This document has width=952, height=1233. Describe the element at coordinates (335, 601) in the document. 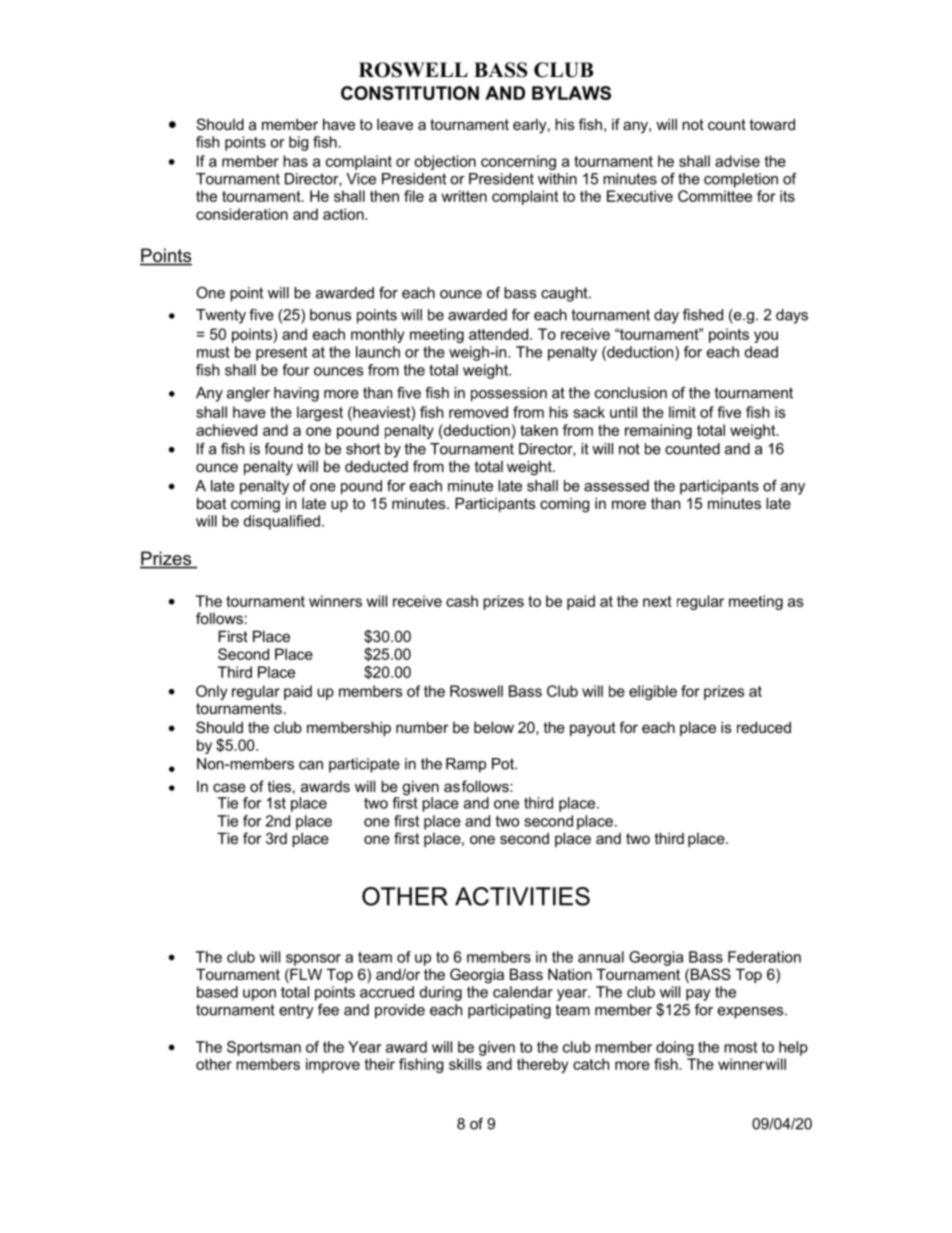

I see `winners` at that location.
